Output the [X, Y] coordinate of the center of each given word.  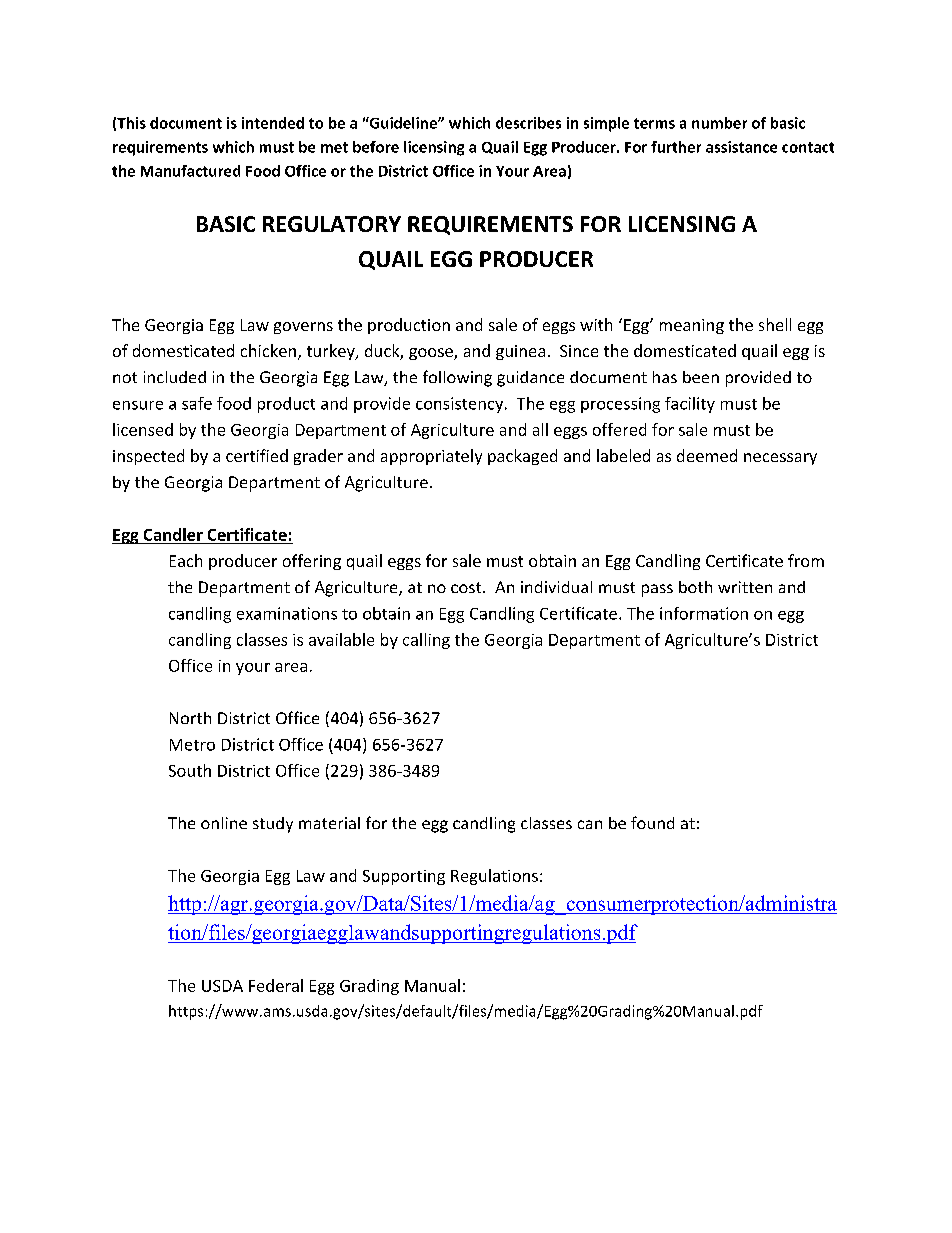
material [329, 823]
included [175, 377]
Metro [192, 745]
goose [432, 354]
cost [467, 587]
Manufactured [190, 171]
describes [528, 123]
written [745, 587]
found [652, 822]
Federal [276, 985]
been [701, 377]
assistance [741, 147]
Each [186, 560]
